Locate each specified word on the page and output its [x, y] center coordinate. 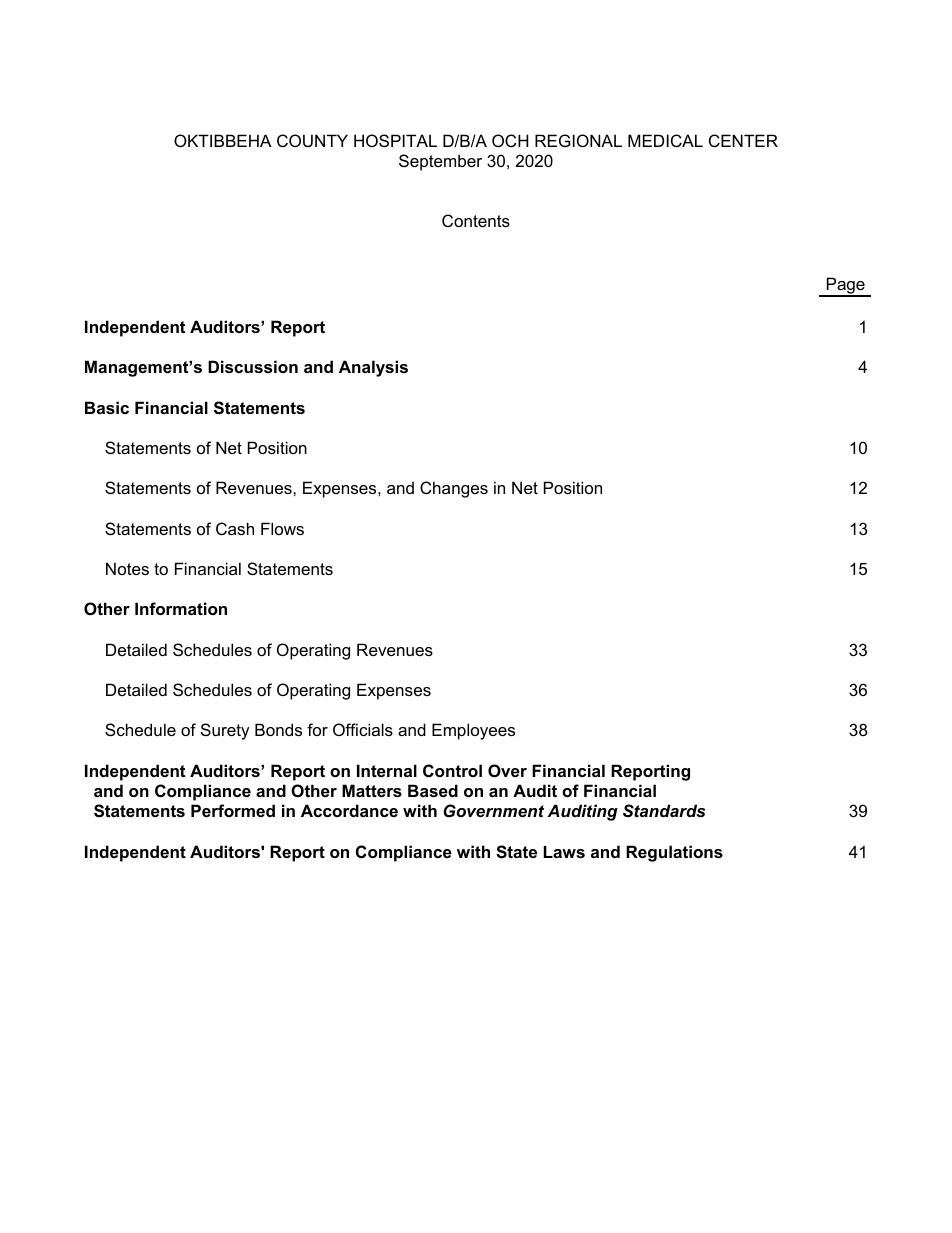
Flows [282, 528]
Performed [233, 810]
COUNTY [312, 140]
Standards [664, 810]
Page [846, 287]
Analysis [373, 368]
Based [433, 790]
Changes [454, 489]
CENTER [743, 140]
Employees [473, 731]
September [440, 162]
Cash [235, 528]
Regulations [674, 853]
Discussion [253, 366]
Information [181, 608]
